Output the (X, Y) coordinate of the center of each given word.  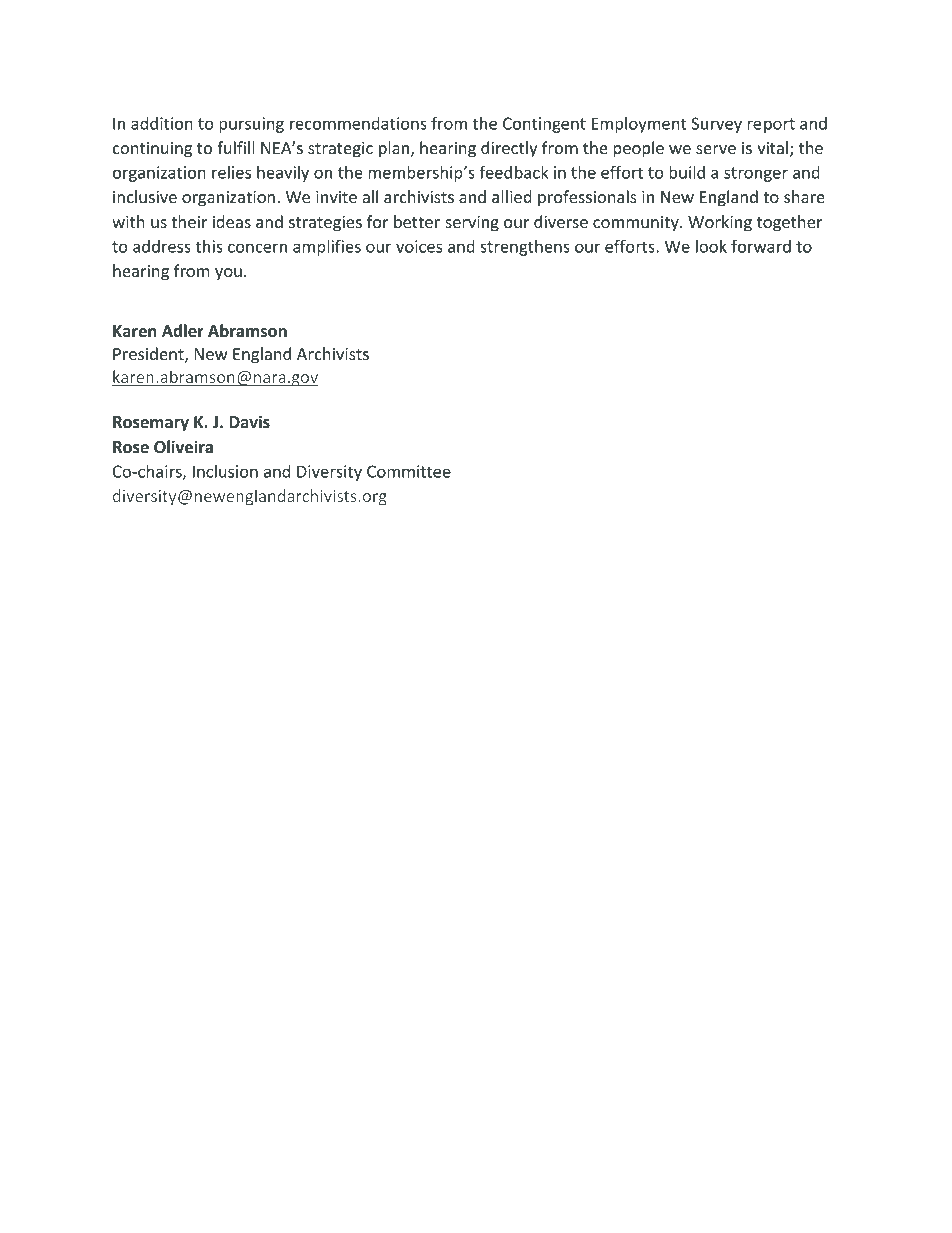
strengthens (525, 248)
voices (419, 246)
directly (509, 149)
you (228, 274)
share (804, 196)
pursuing (251, 125)
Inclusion (225, 471)
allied (512, 196)
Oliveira (183, 447)
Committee (409, 471)
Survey (716, 125)
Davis (249, 421)
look (711, 246)
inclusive (145, 196)
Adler (183, 330)
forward (761, 246)
